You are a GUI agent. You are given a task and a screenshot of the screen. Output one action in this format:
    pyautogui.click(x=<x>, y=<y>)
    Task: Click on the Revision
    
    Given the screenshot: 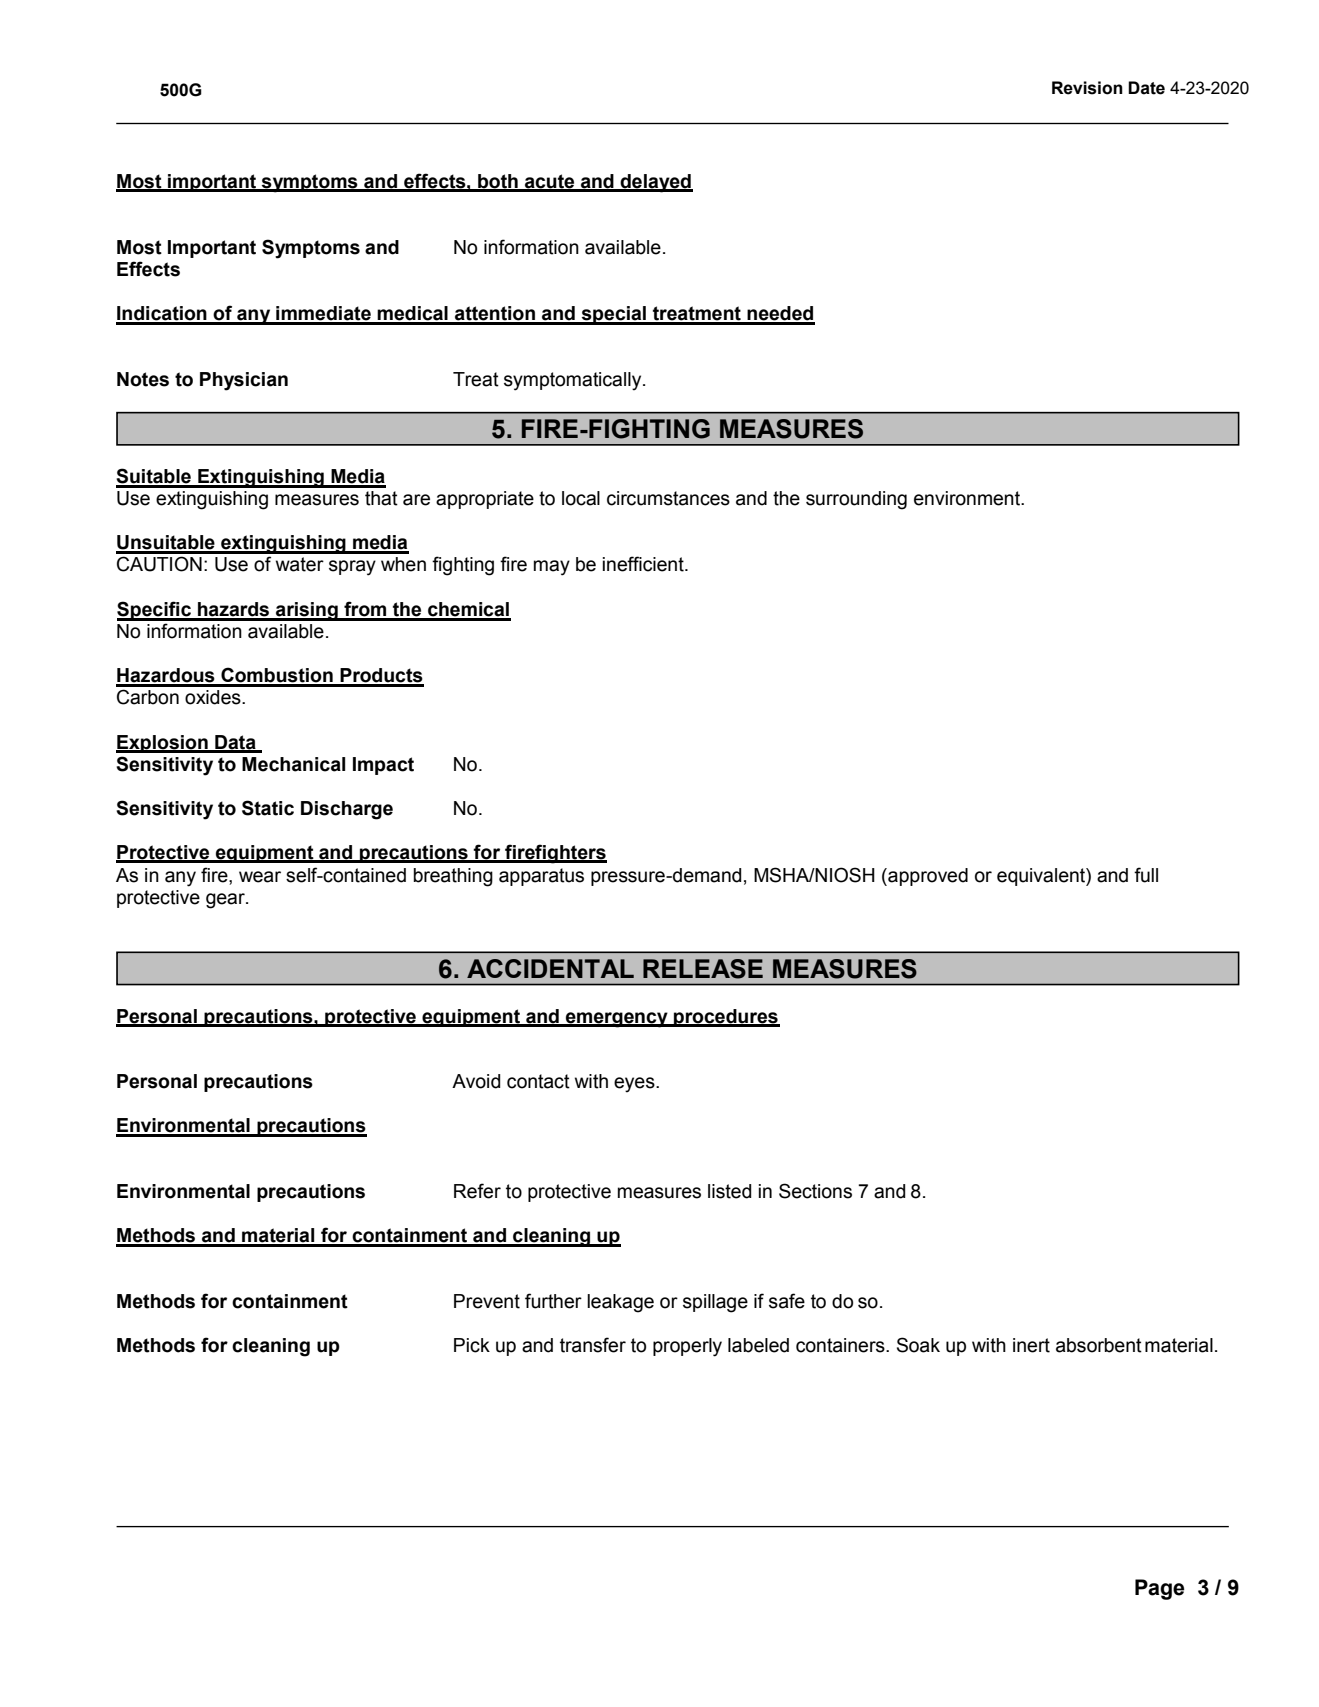 What is the action you would take?
    pyautogui.click(x=1087, y=88)
